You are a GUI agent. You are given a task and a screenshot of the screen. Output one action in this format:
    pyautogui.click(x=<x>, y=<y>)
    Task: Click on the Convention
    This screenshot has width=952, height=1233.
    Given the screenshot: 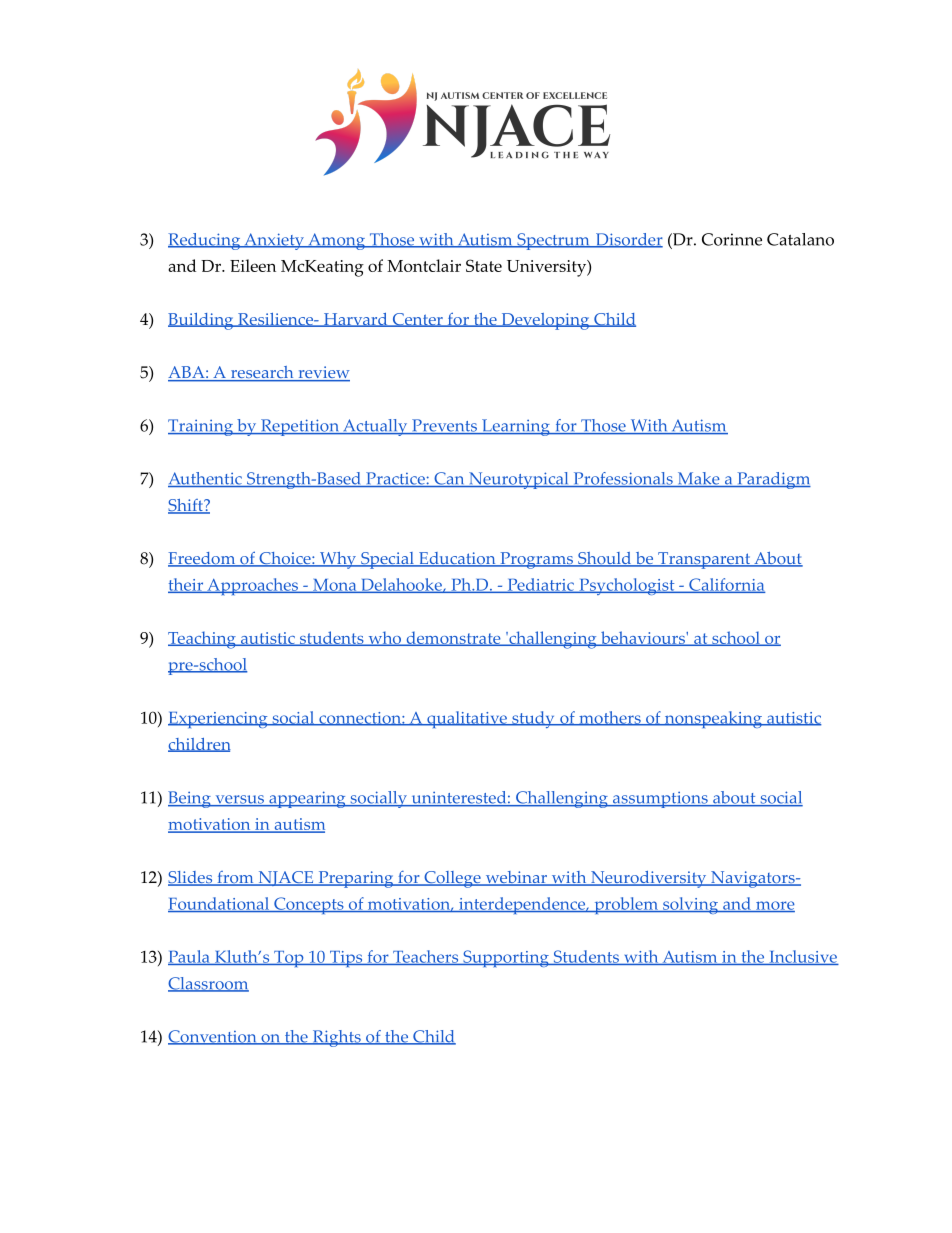 What is the action you would take?
    pyautogui.click(x=213, y=1037)
